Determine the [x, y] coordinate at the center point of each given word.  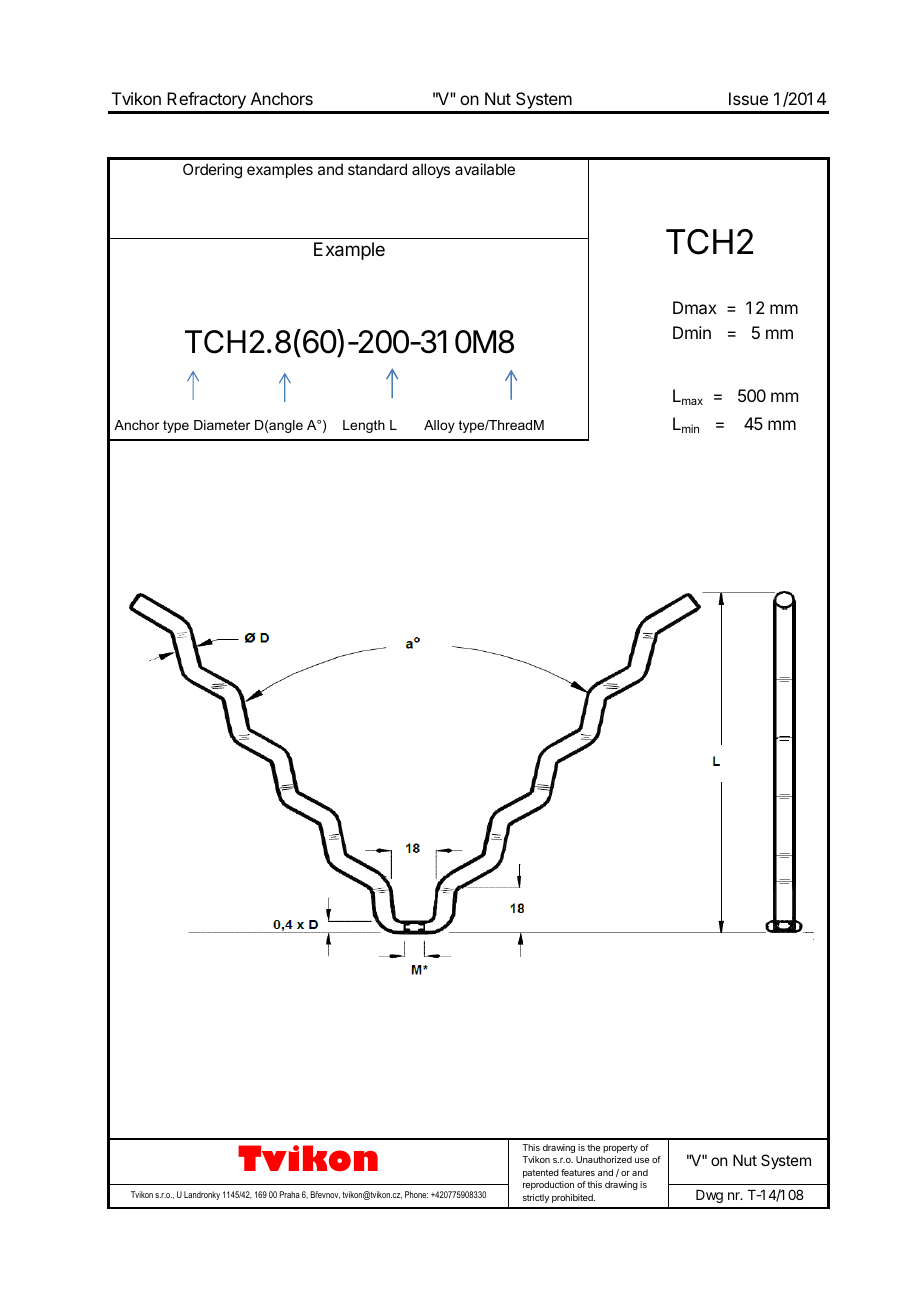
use [642, 1160]
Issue [748, 98]
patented [541, 1173]
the [593, 1147]
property [620, 1148]
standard [377, 169]
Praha [290, 1194]
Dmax [695, 307]
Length [364, 426]
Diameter [222, 425]
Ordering [212, 171]
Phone [416, 1194]
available [485, 169]
